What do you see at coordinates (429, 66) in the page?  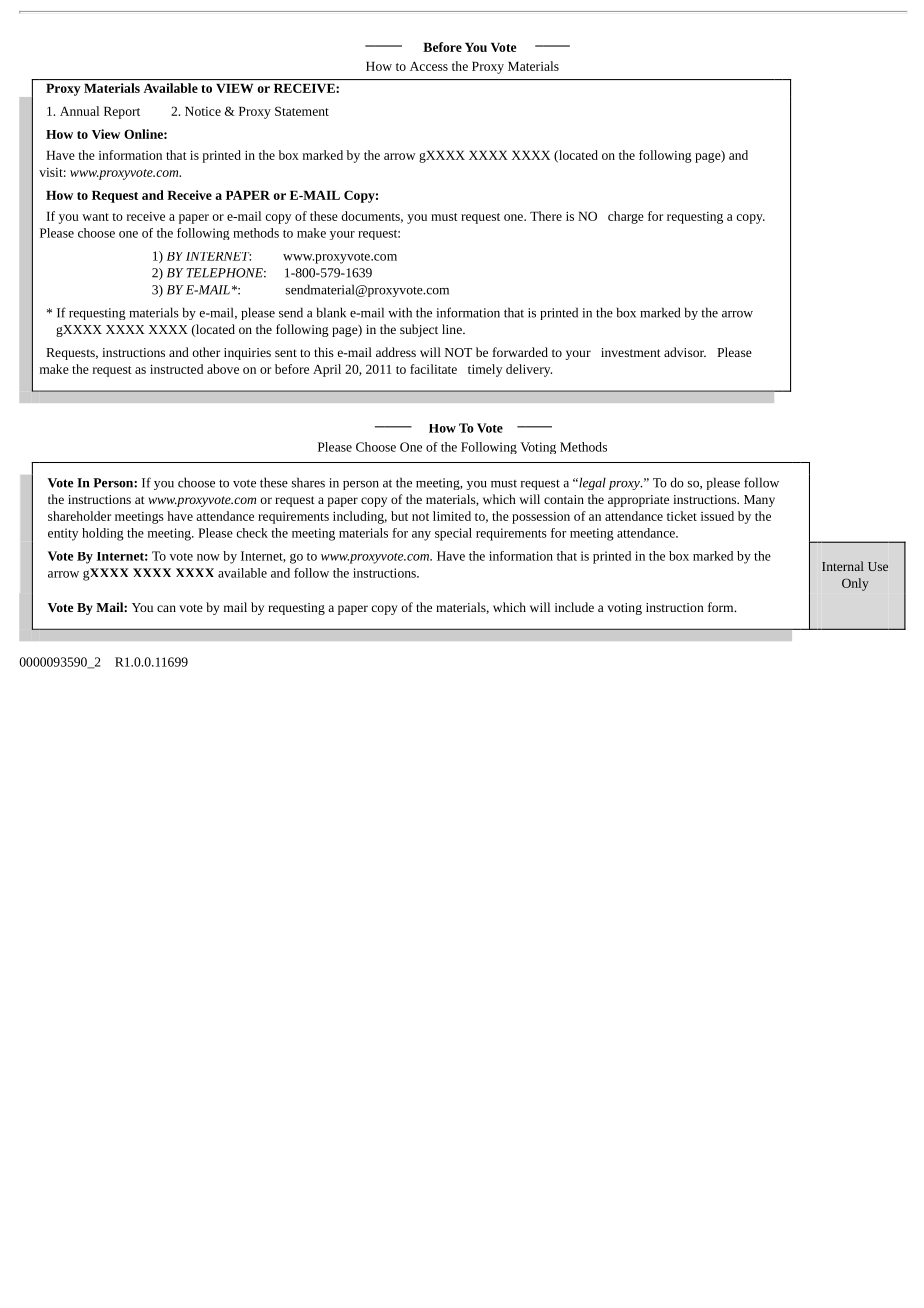 I see `Access` at bounding box center [429, 66].
